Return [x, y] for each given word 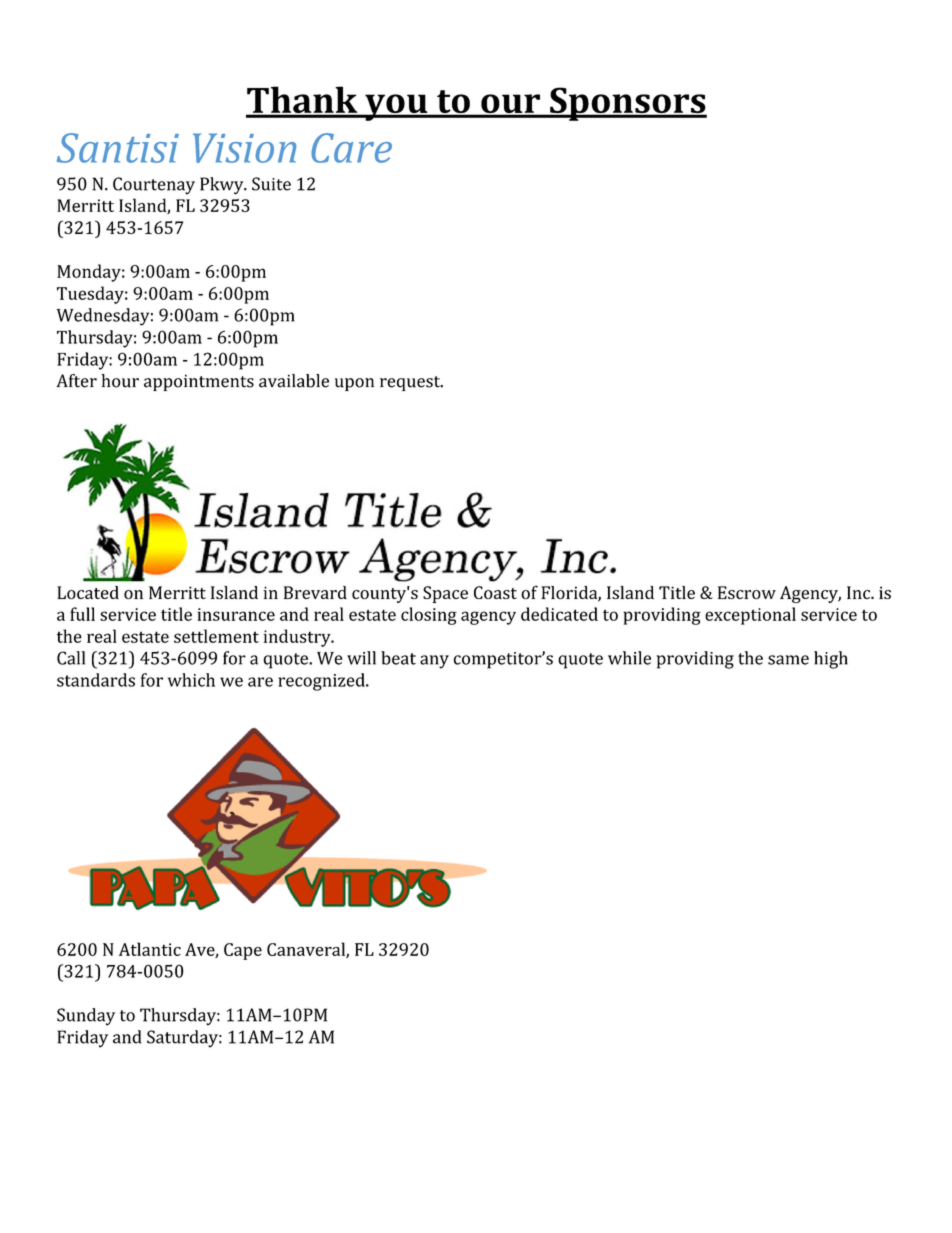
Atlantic [150, 949]
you [396, 107]
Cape [243, 951]
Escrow [747, 592]
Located [88, 592]
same [788, 660]
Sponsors [627, 104]
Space [445, 594]
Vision [245, 148]
